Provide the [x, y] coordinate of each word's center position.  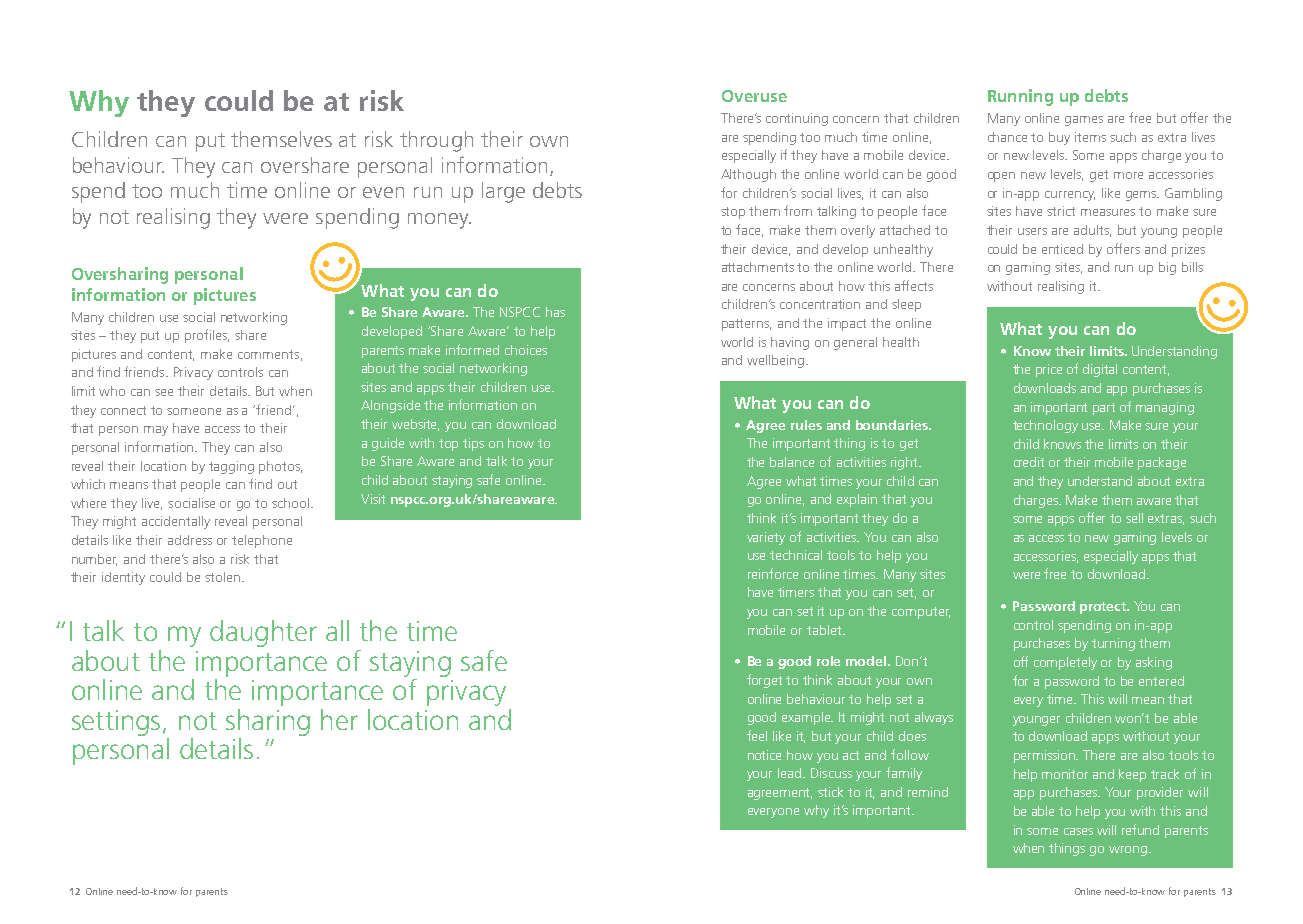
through [436, 141]
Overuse [754, 96]
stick [830, 792]
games [1084, 121]
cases [1078, 831]
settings [116, 723]
